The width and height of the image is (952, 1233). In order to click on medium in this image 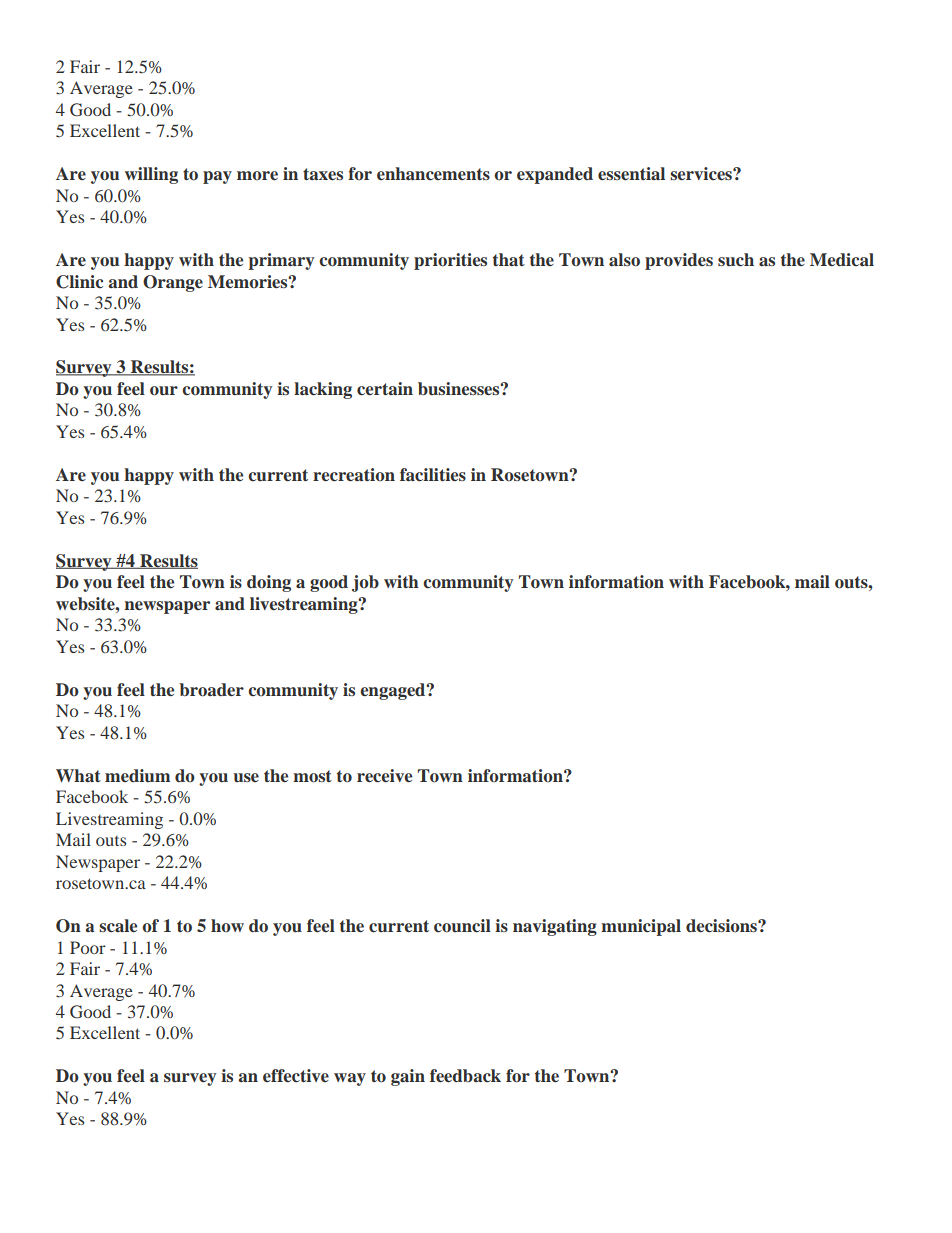, I will do `click(137, 775)`.
